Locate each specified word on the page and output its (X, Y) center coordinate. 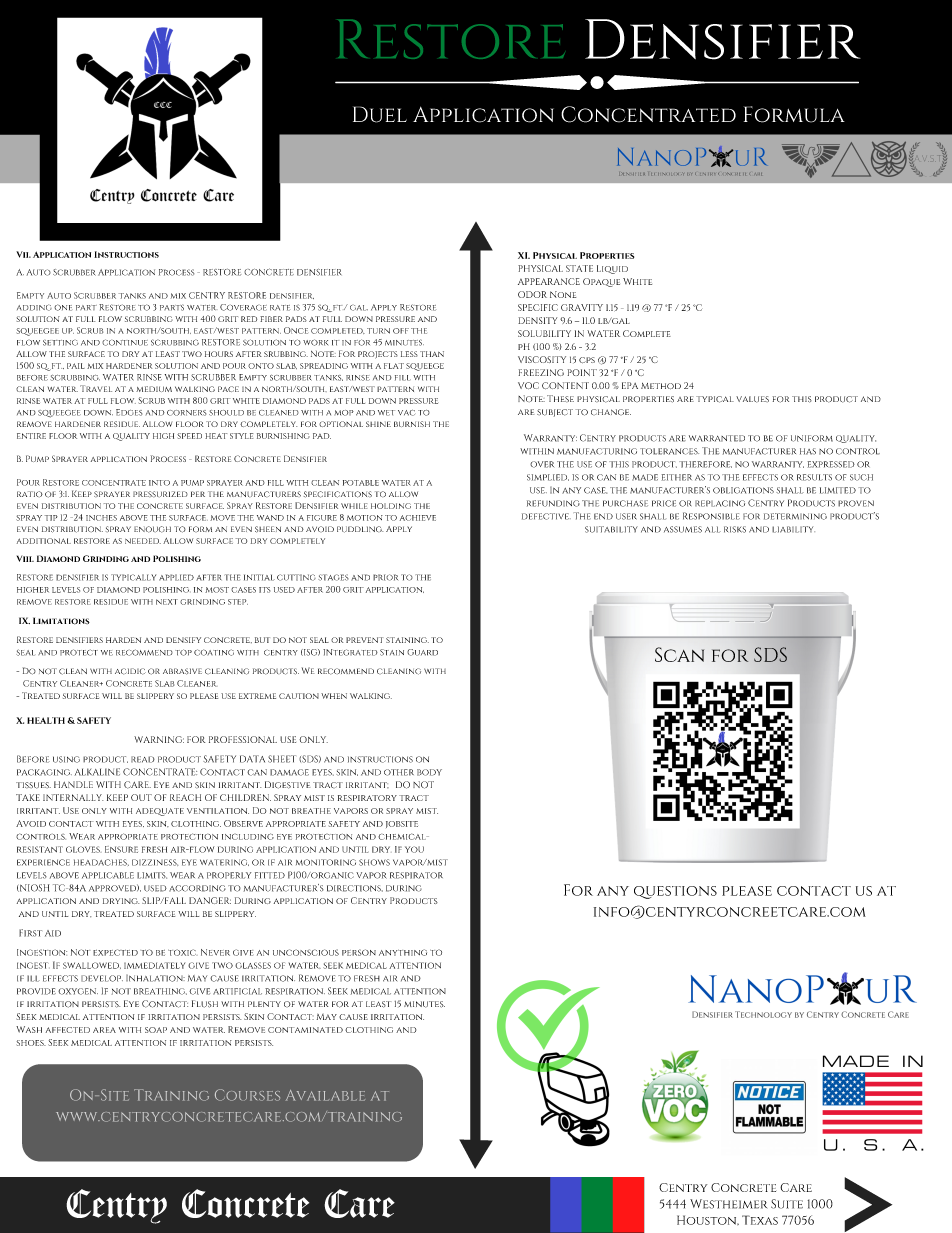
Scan (680, 654)
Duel (380, 114)
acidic (130, 671)
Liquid (612, 269)
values (752, 399)
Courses (247, 1095)
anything (403, 952)
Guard (422, 652)
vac (406, 413)
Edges (129, 412)
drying (121, 901)
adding (34, 307)
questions (675, 892)
